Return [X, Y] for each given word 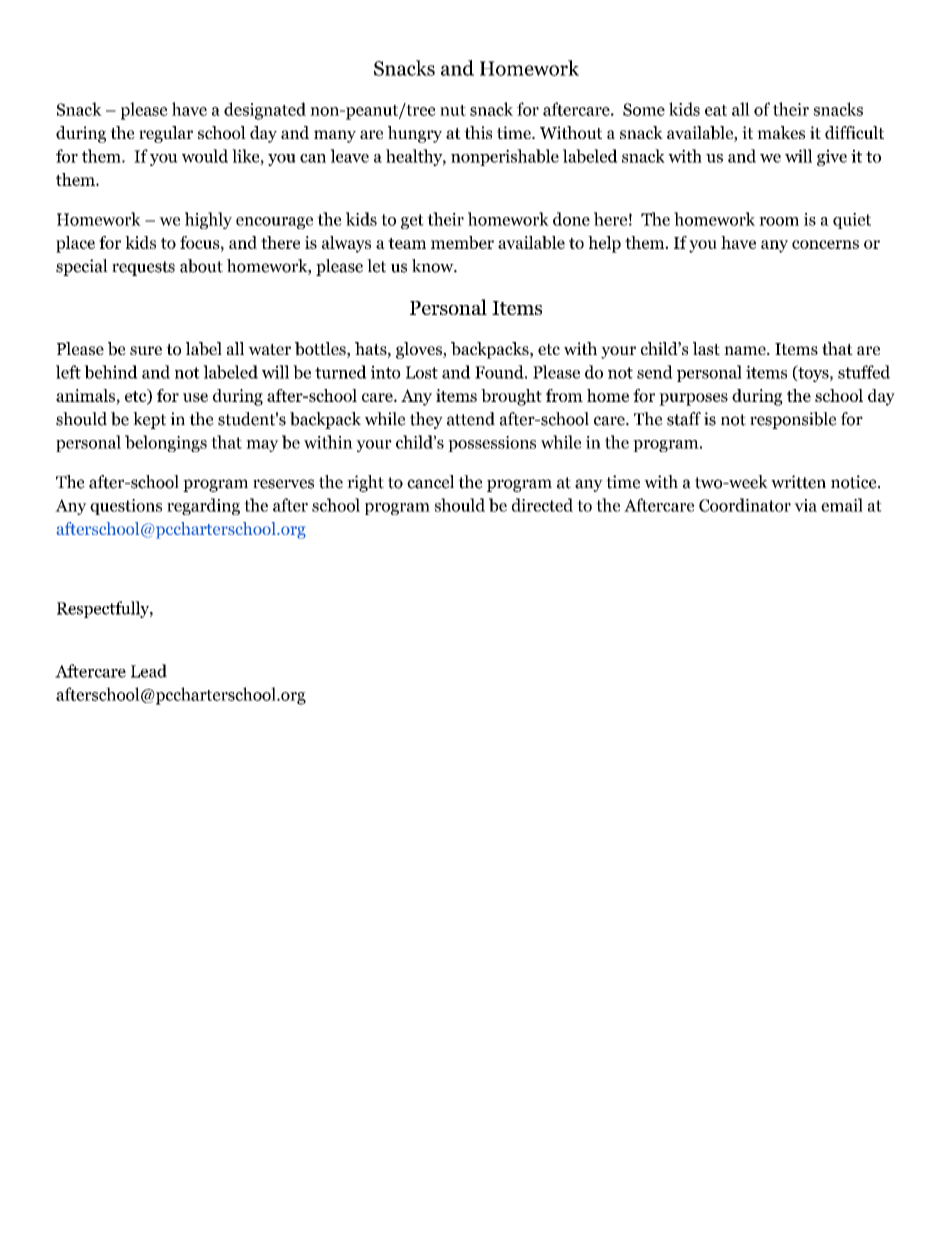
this [478, 132]
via [805, 505]
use [195, 397]
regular [166, 134]
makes [781, 132]
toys [813, 373]
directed [542, 505]
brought [511, 397]
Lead [149, 671]
